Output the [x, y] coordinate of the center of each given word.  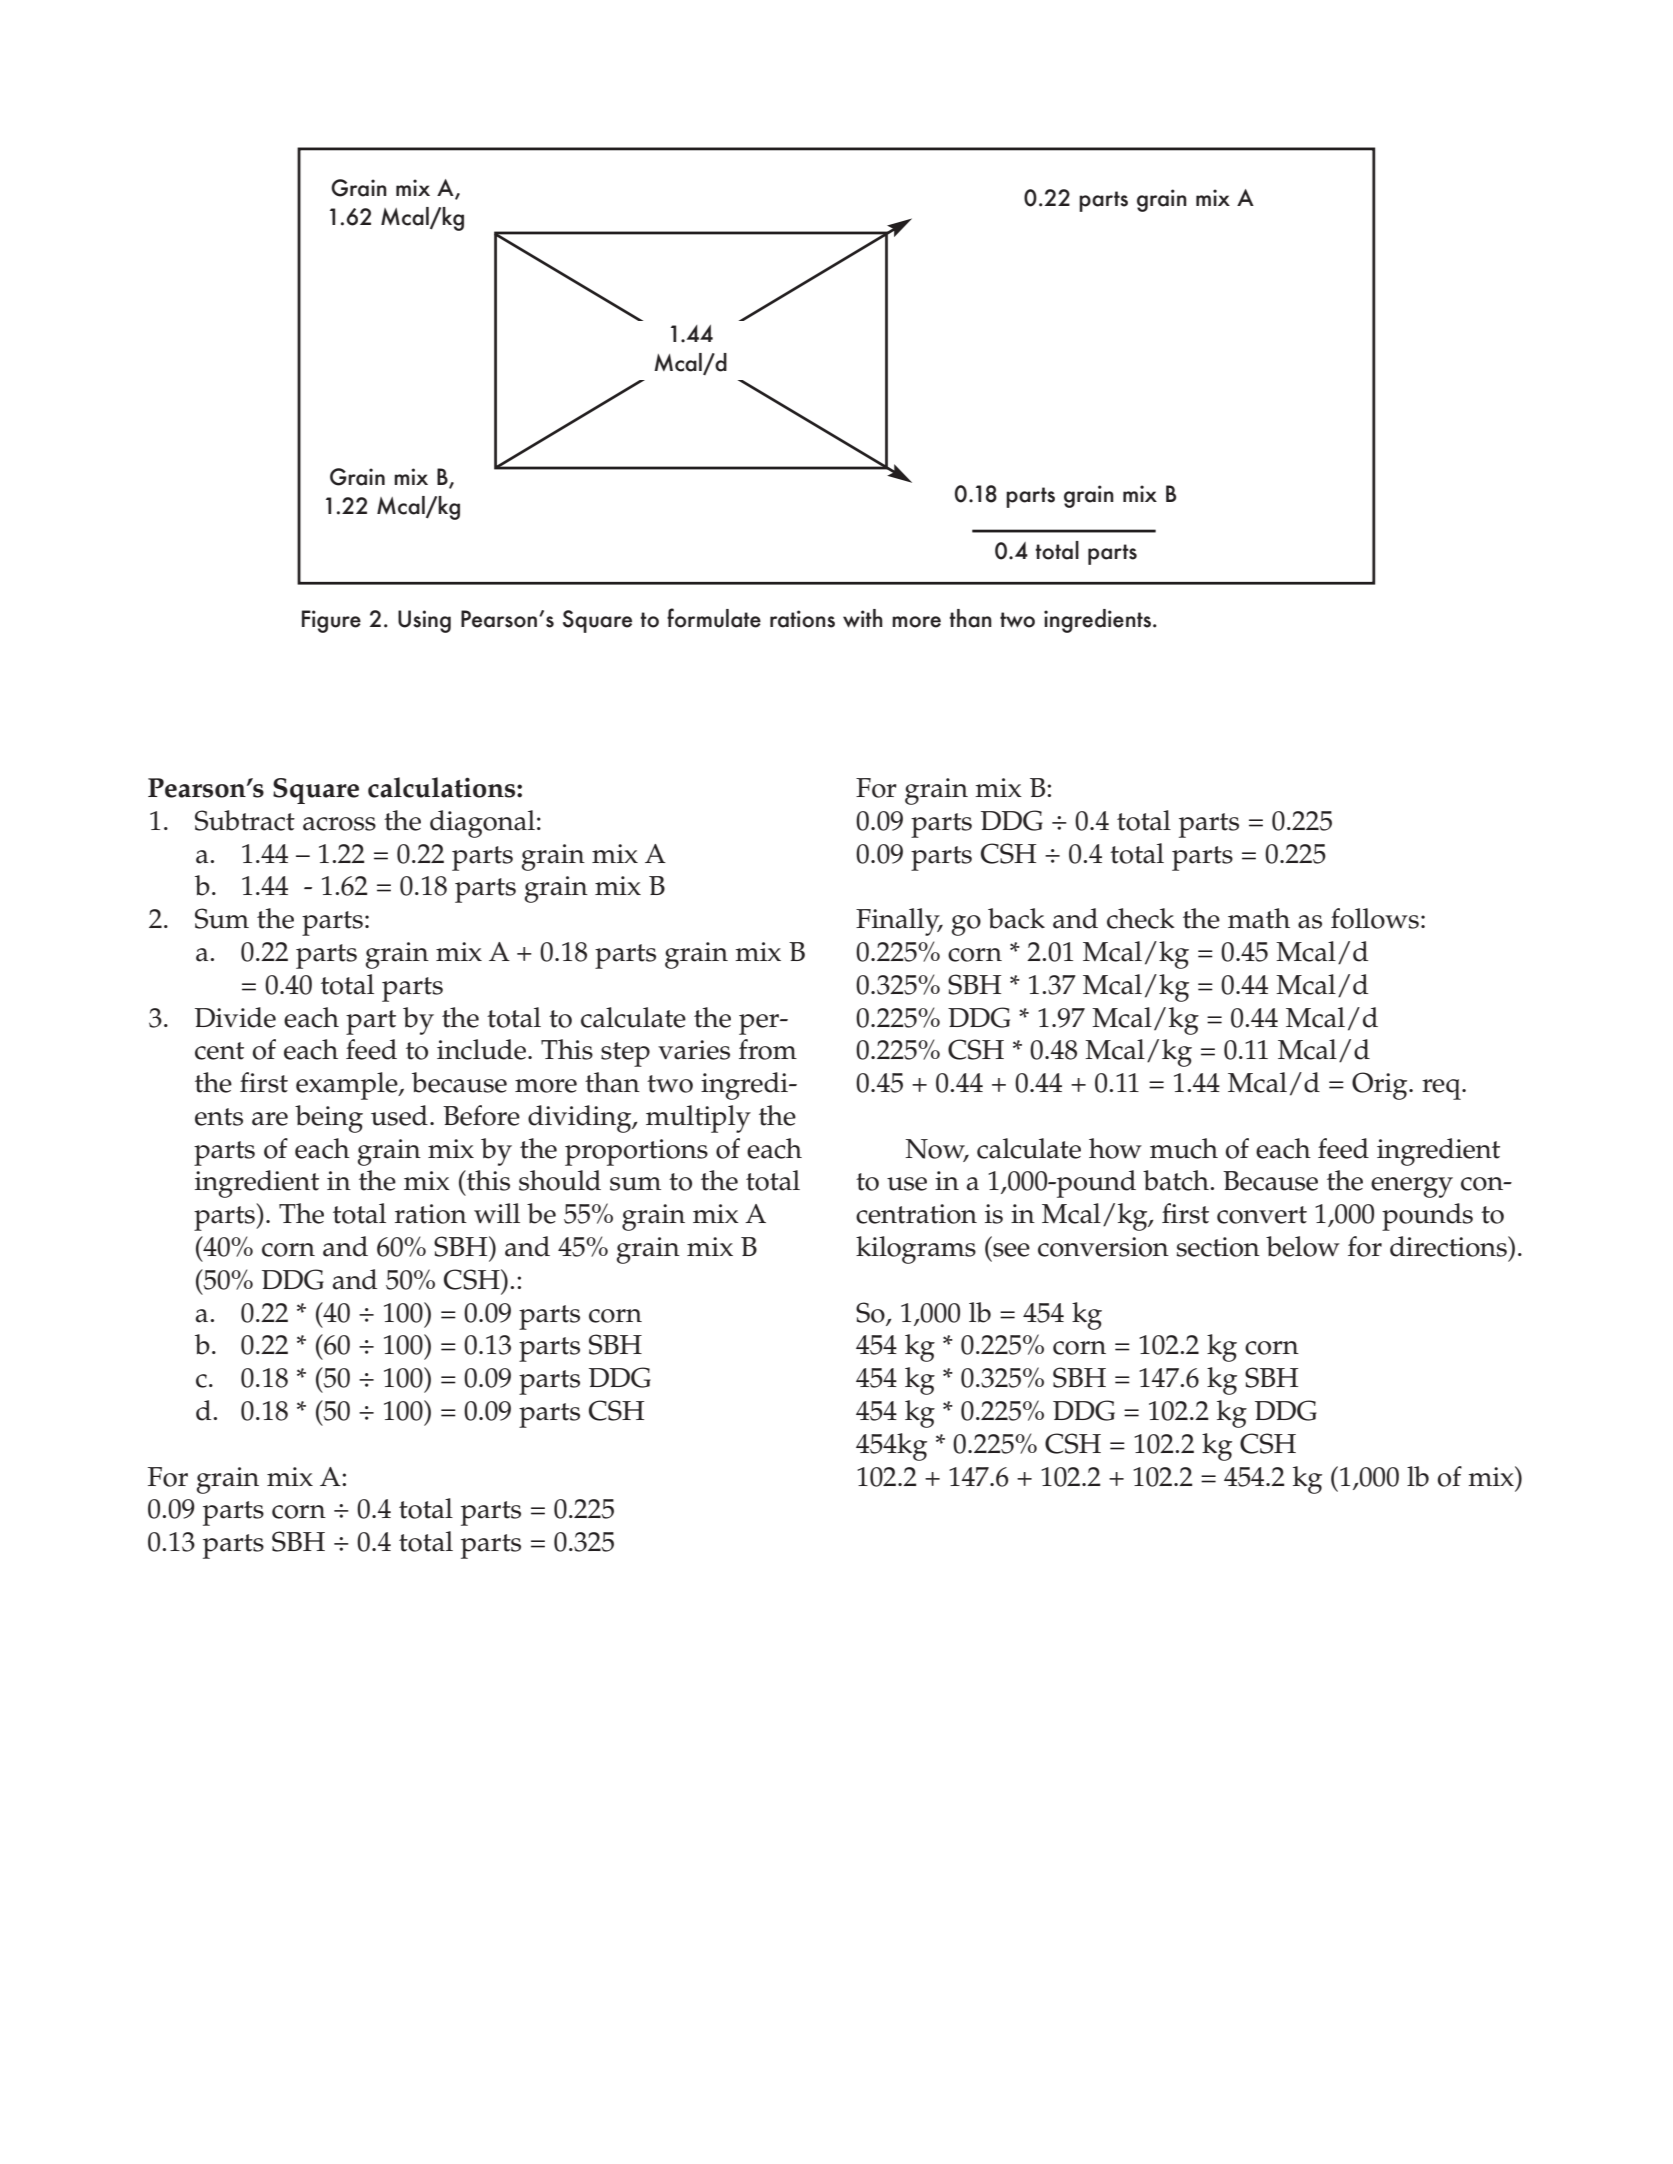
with [863, 618]
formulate [714, 618]
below [1303, 1246]
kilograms [916, 1250]
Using [424, 621]
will [497, 1213]
